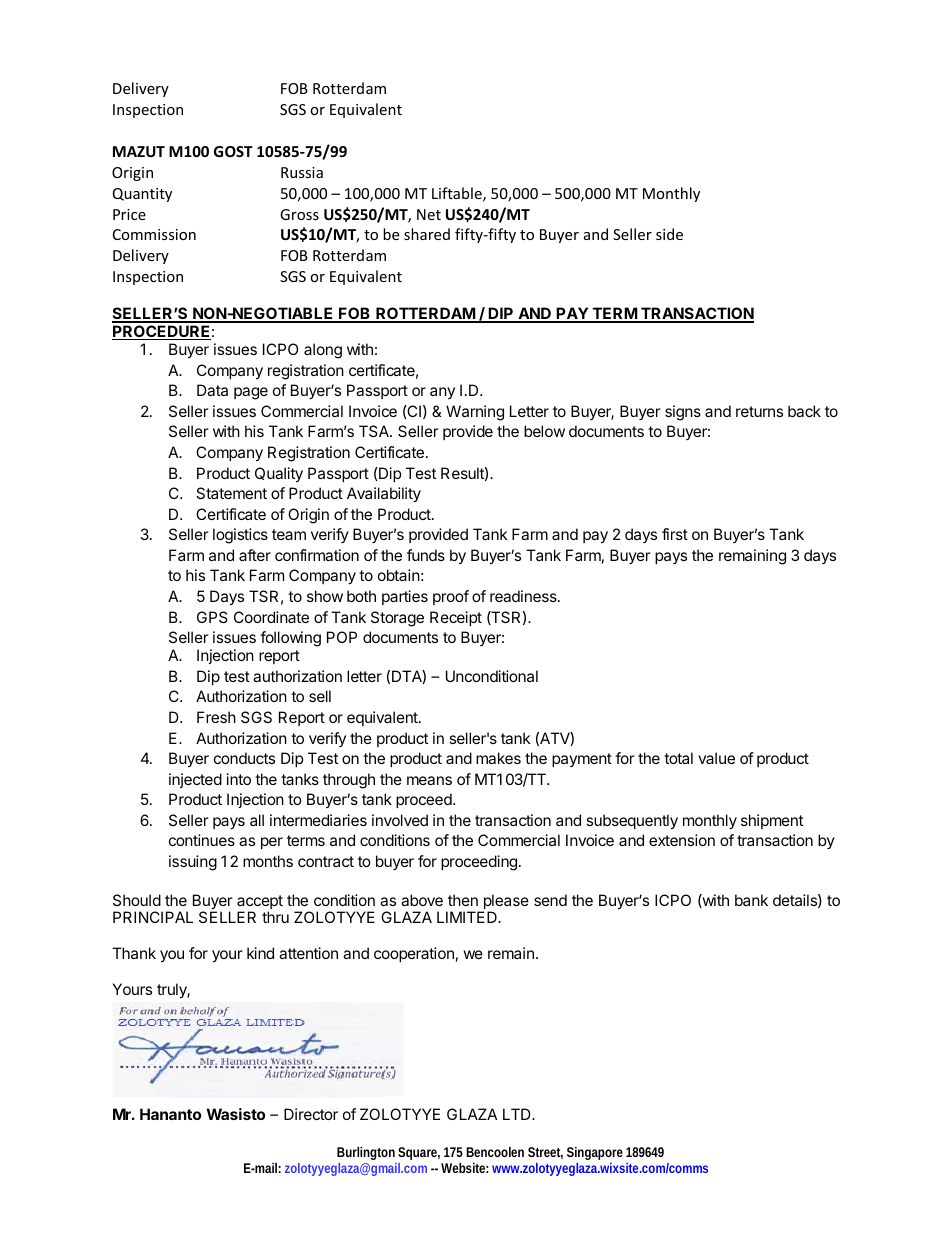 The height and width of the page is (1233, 952). I want to click on GOST, so click(233, 151).
